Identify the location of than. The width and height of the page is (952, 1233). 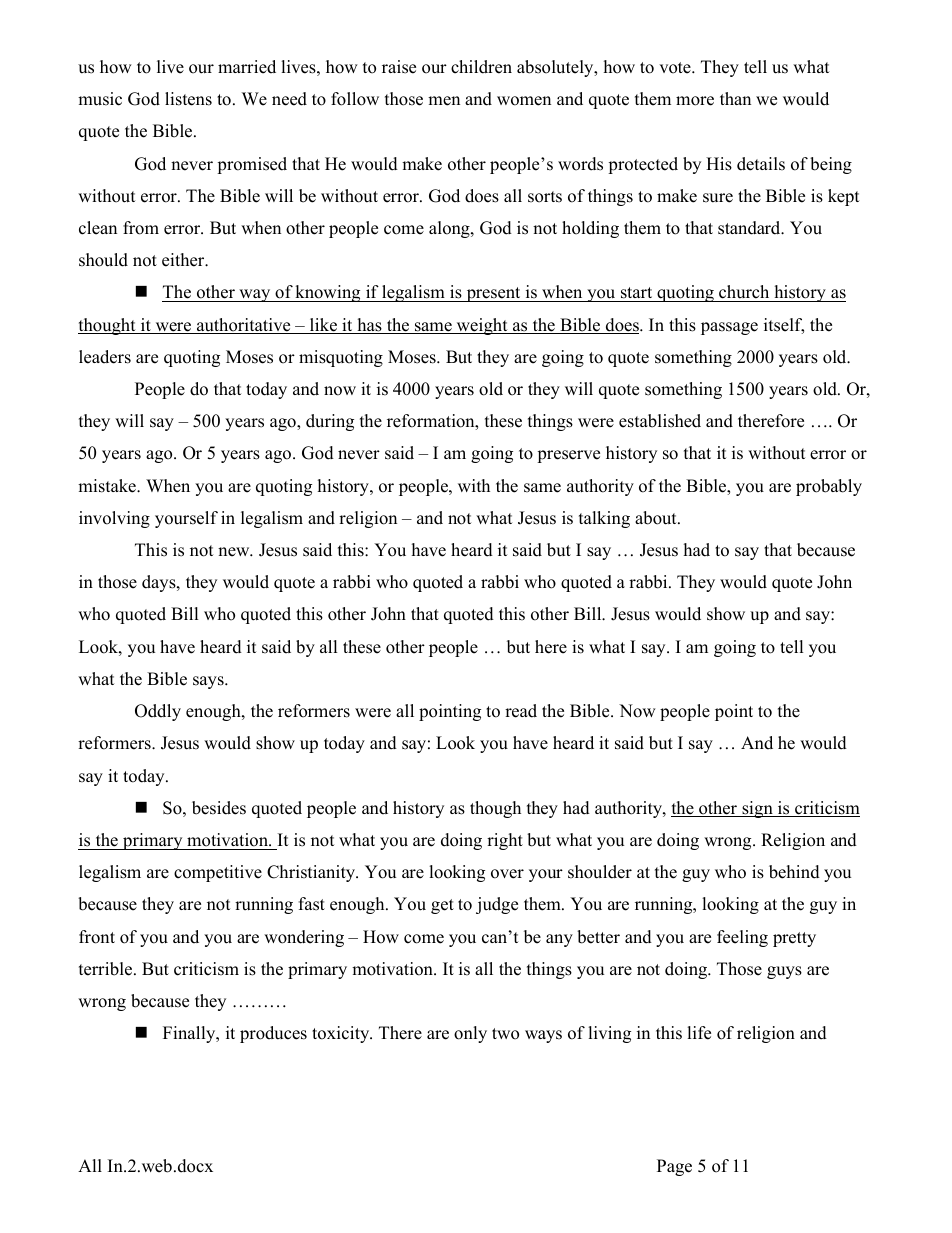
(735, 98).
